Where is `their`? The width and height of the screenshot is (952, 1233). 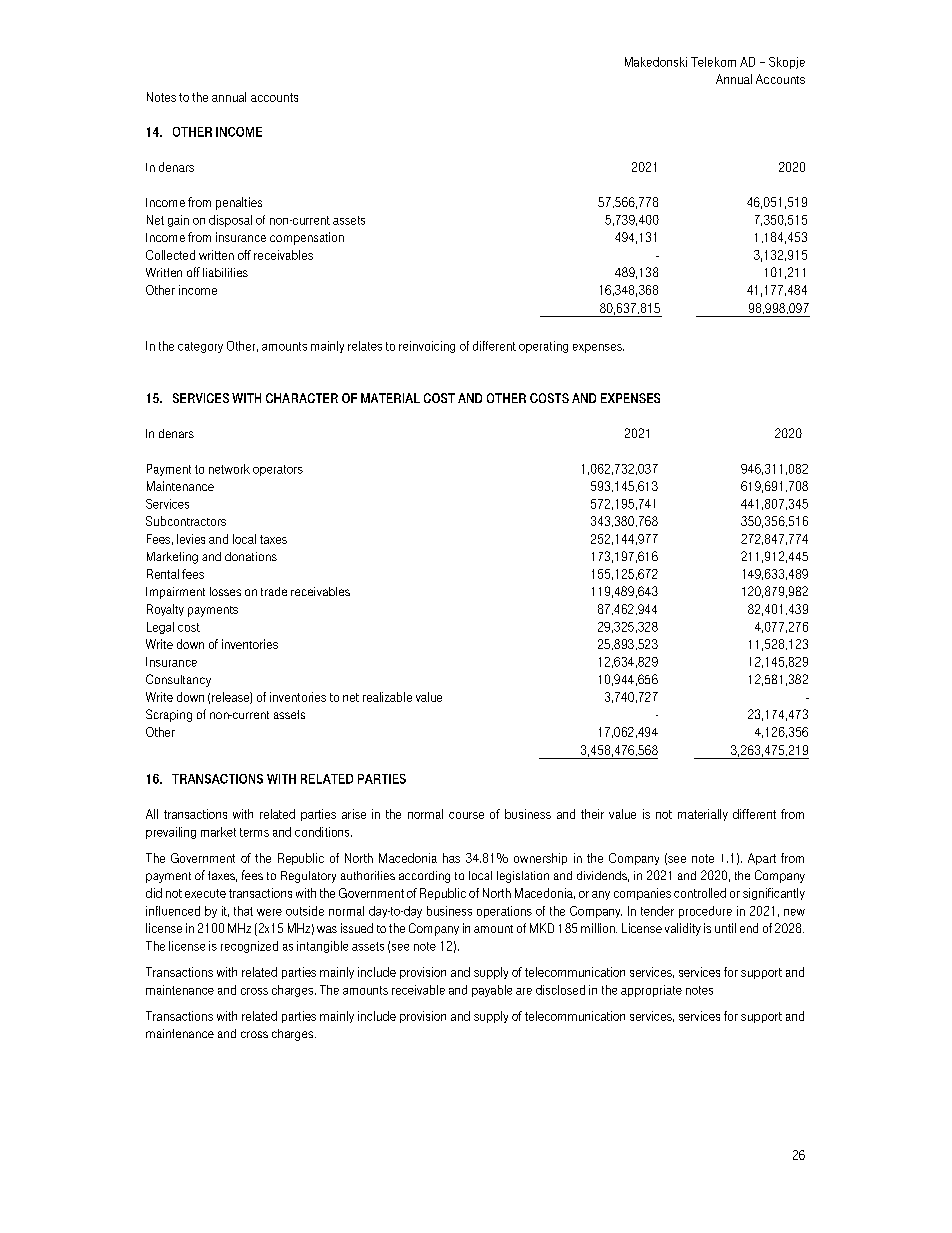
their is located at coordinates (592, 814).
